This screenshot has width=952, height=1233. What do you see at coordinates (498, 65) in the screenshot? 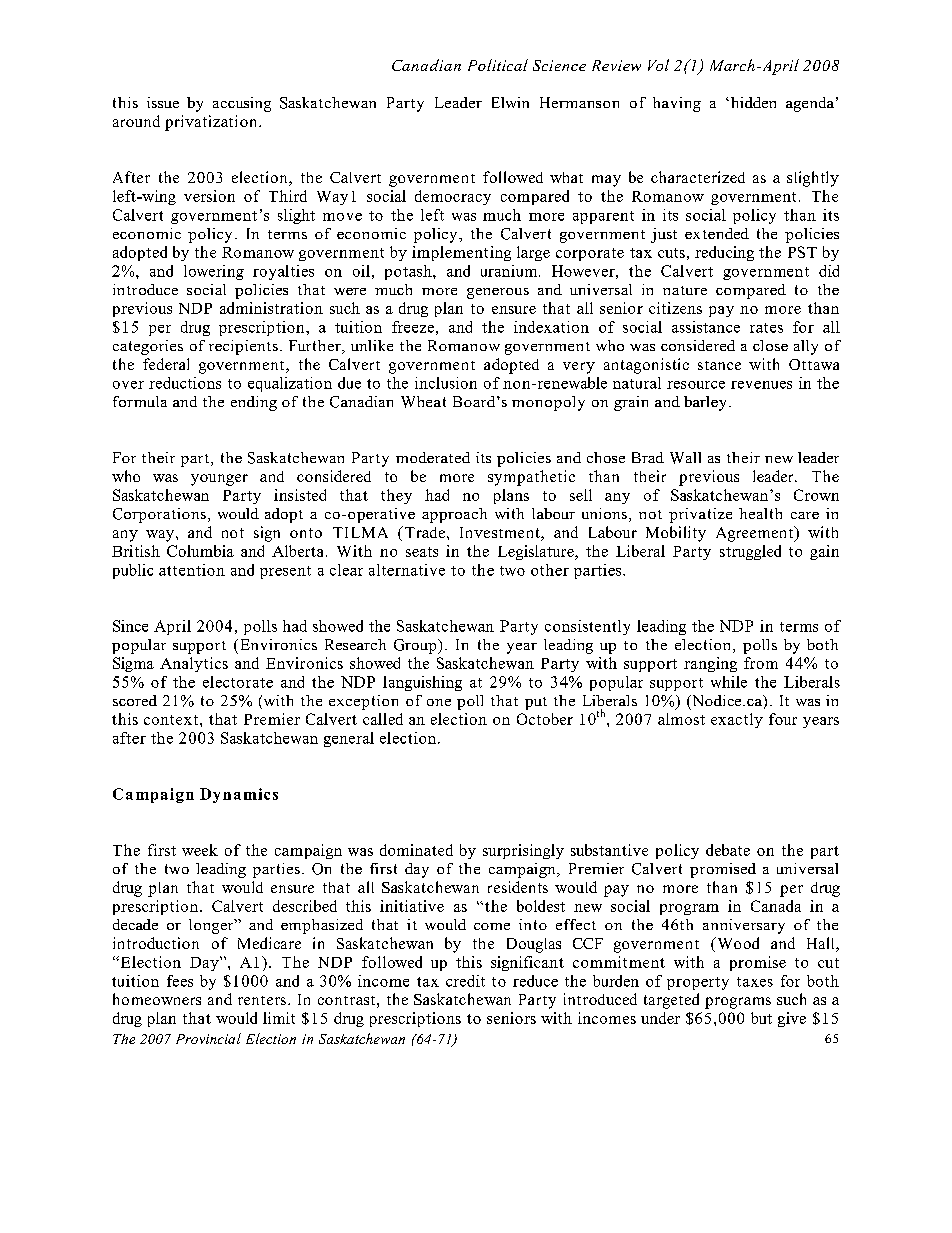
I see `Political` at bounding box center [498, 65].
